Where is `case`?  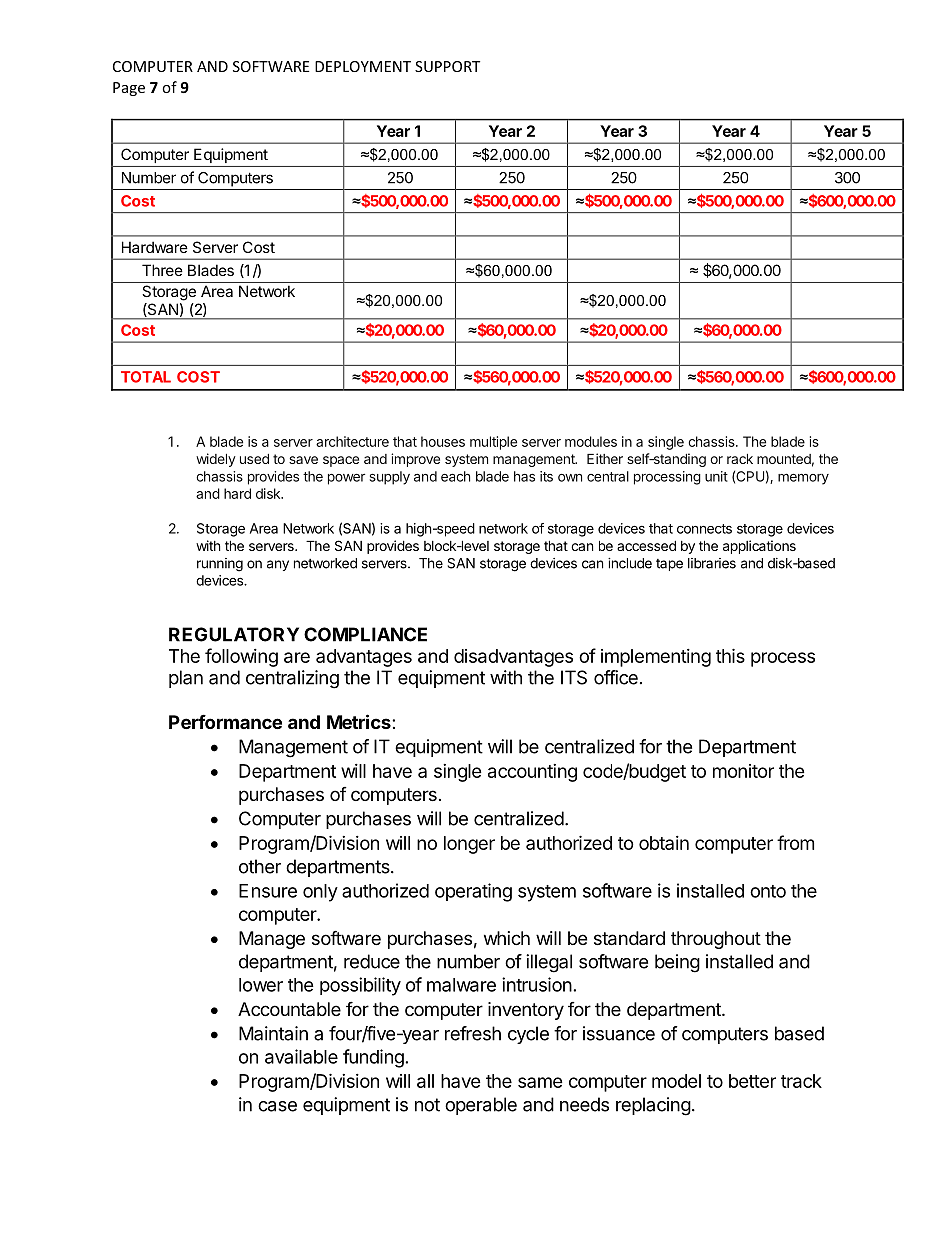 case is located at coordinates (277, 1106).
